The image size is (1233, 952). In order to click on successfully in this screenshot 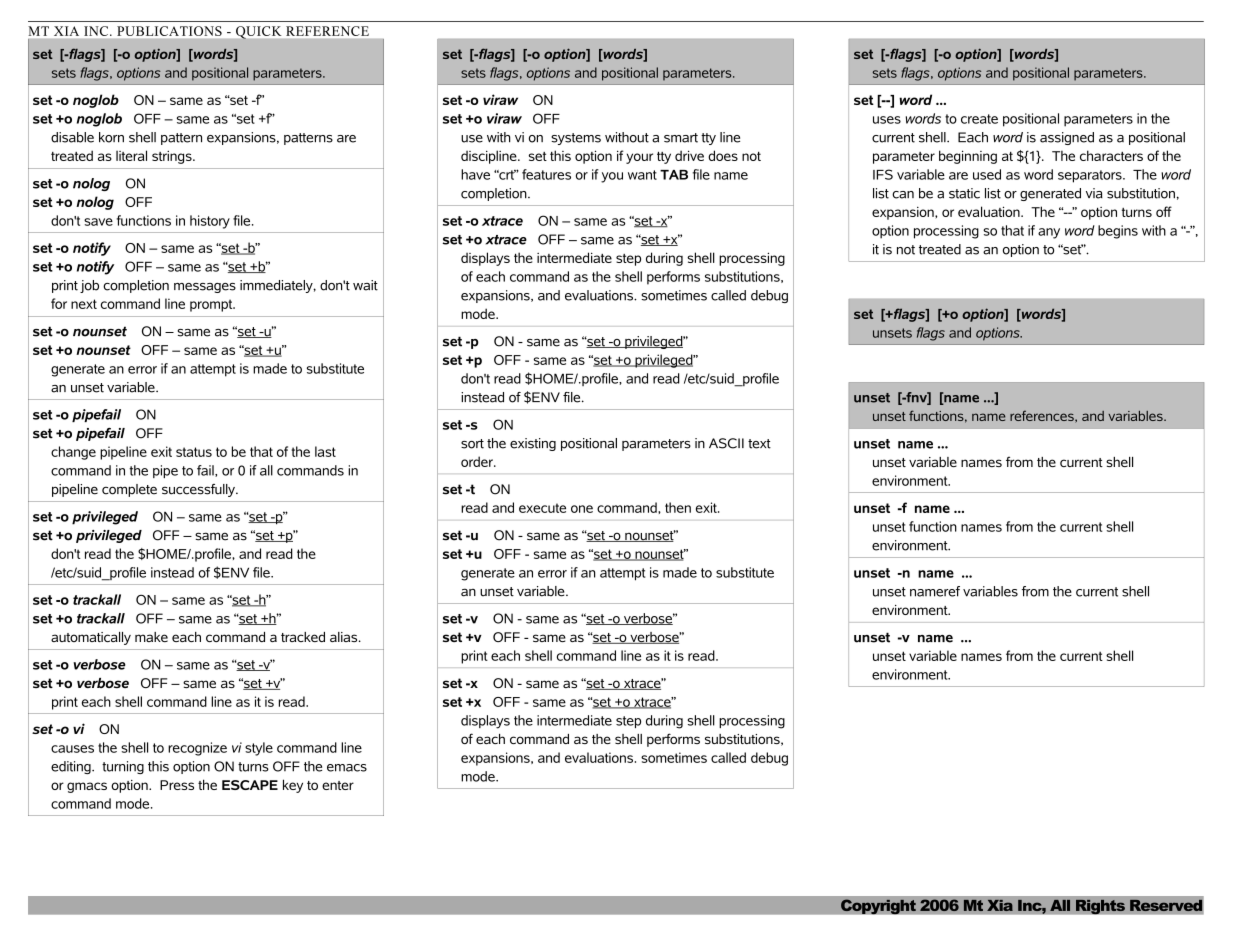, I will do `click(199, 490)`.
